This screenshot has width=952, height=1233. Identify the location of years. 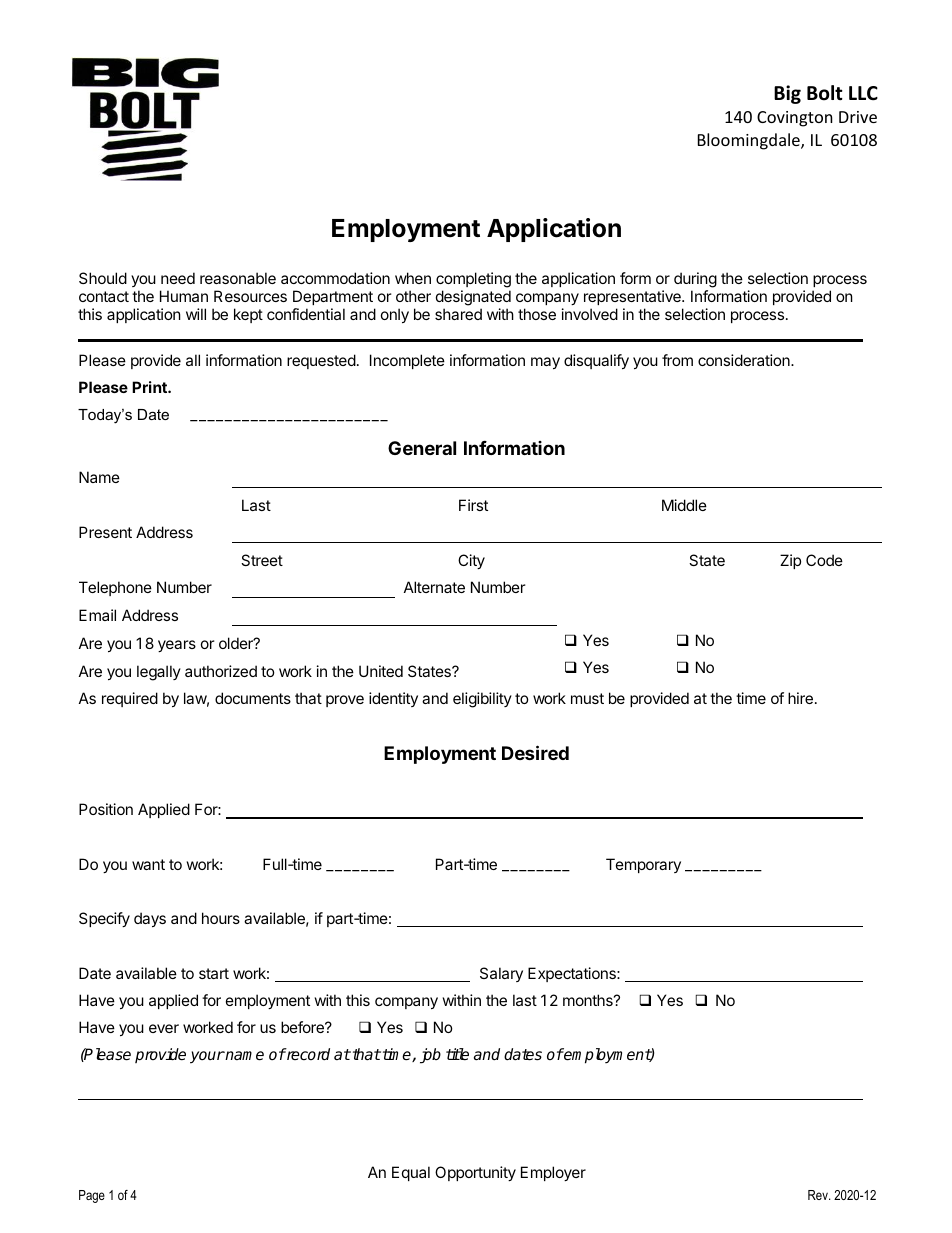
(177, 646).
